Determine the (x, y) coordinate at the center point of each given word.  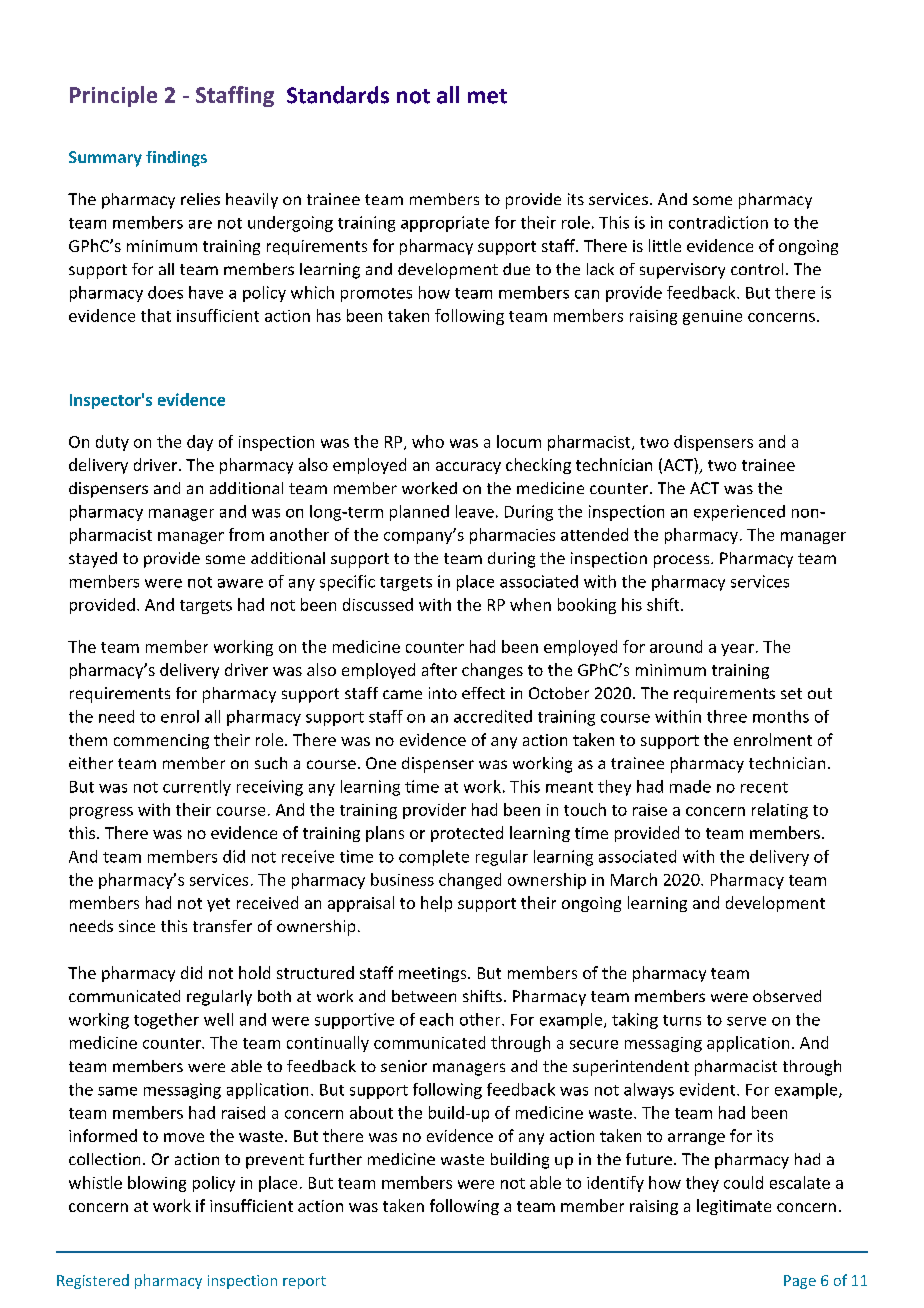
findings (176, 159)
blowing (157, 1184)
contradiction (718, 222)
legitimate (734, 1207)
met (487, 96)
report (304, 1282)
